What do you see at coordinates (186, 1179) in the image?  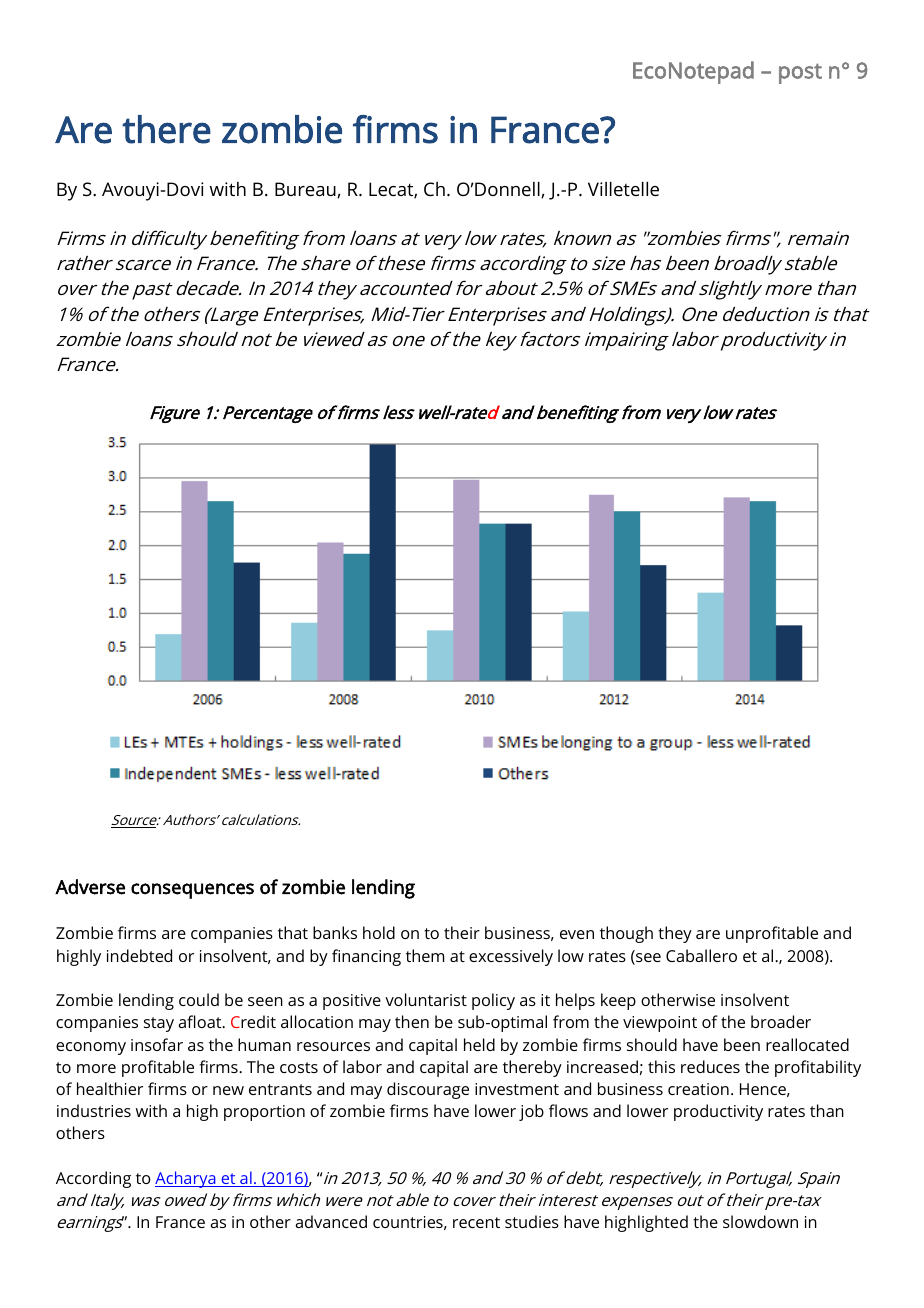 I see `Acharya` at bounding box center [186, 1179].
